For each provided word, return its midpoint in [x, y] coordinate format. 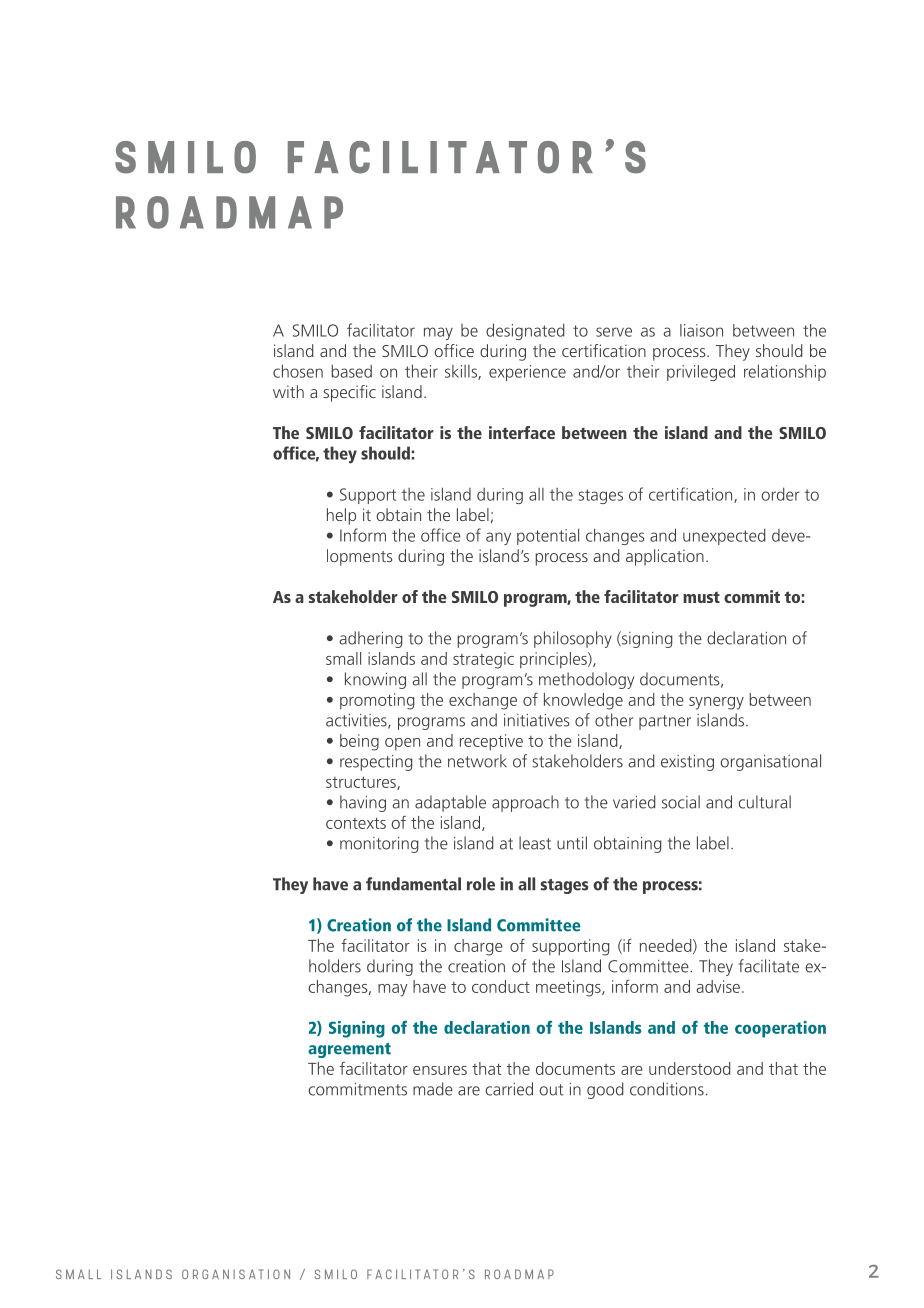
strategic [483, 660]
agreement [349, 1050]
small [343, 658]
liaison [701, 330]
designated [525, 331]
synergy [716, 703]
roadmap [229, 212]
